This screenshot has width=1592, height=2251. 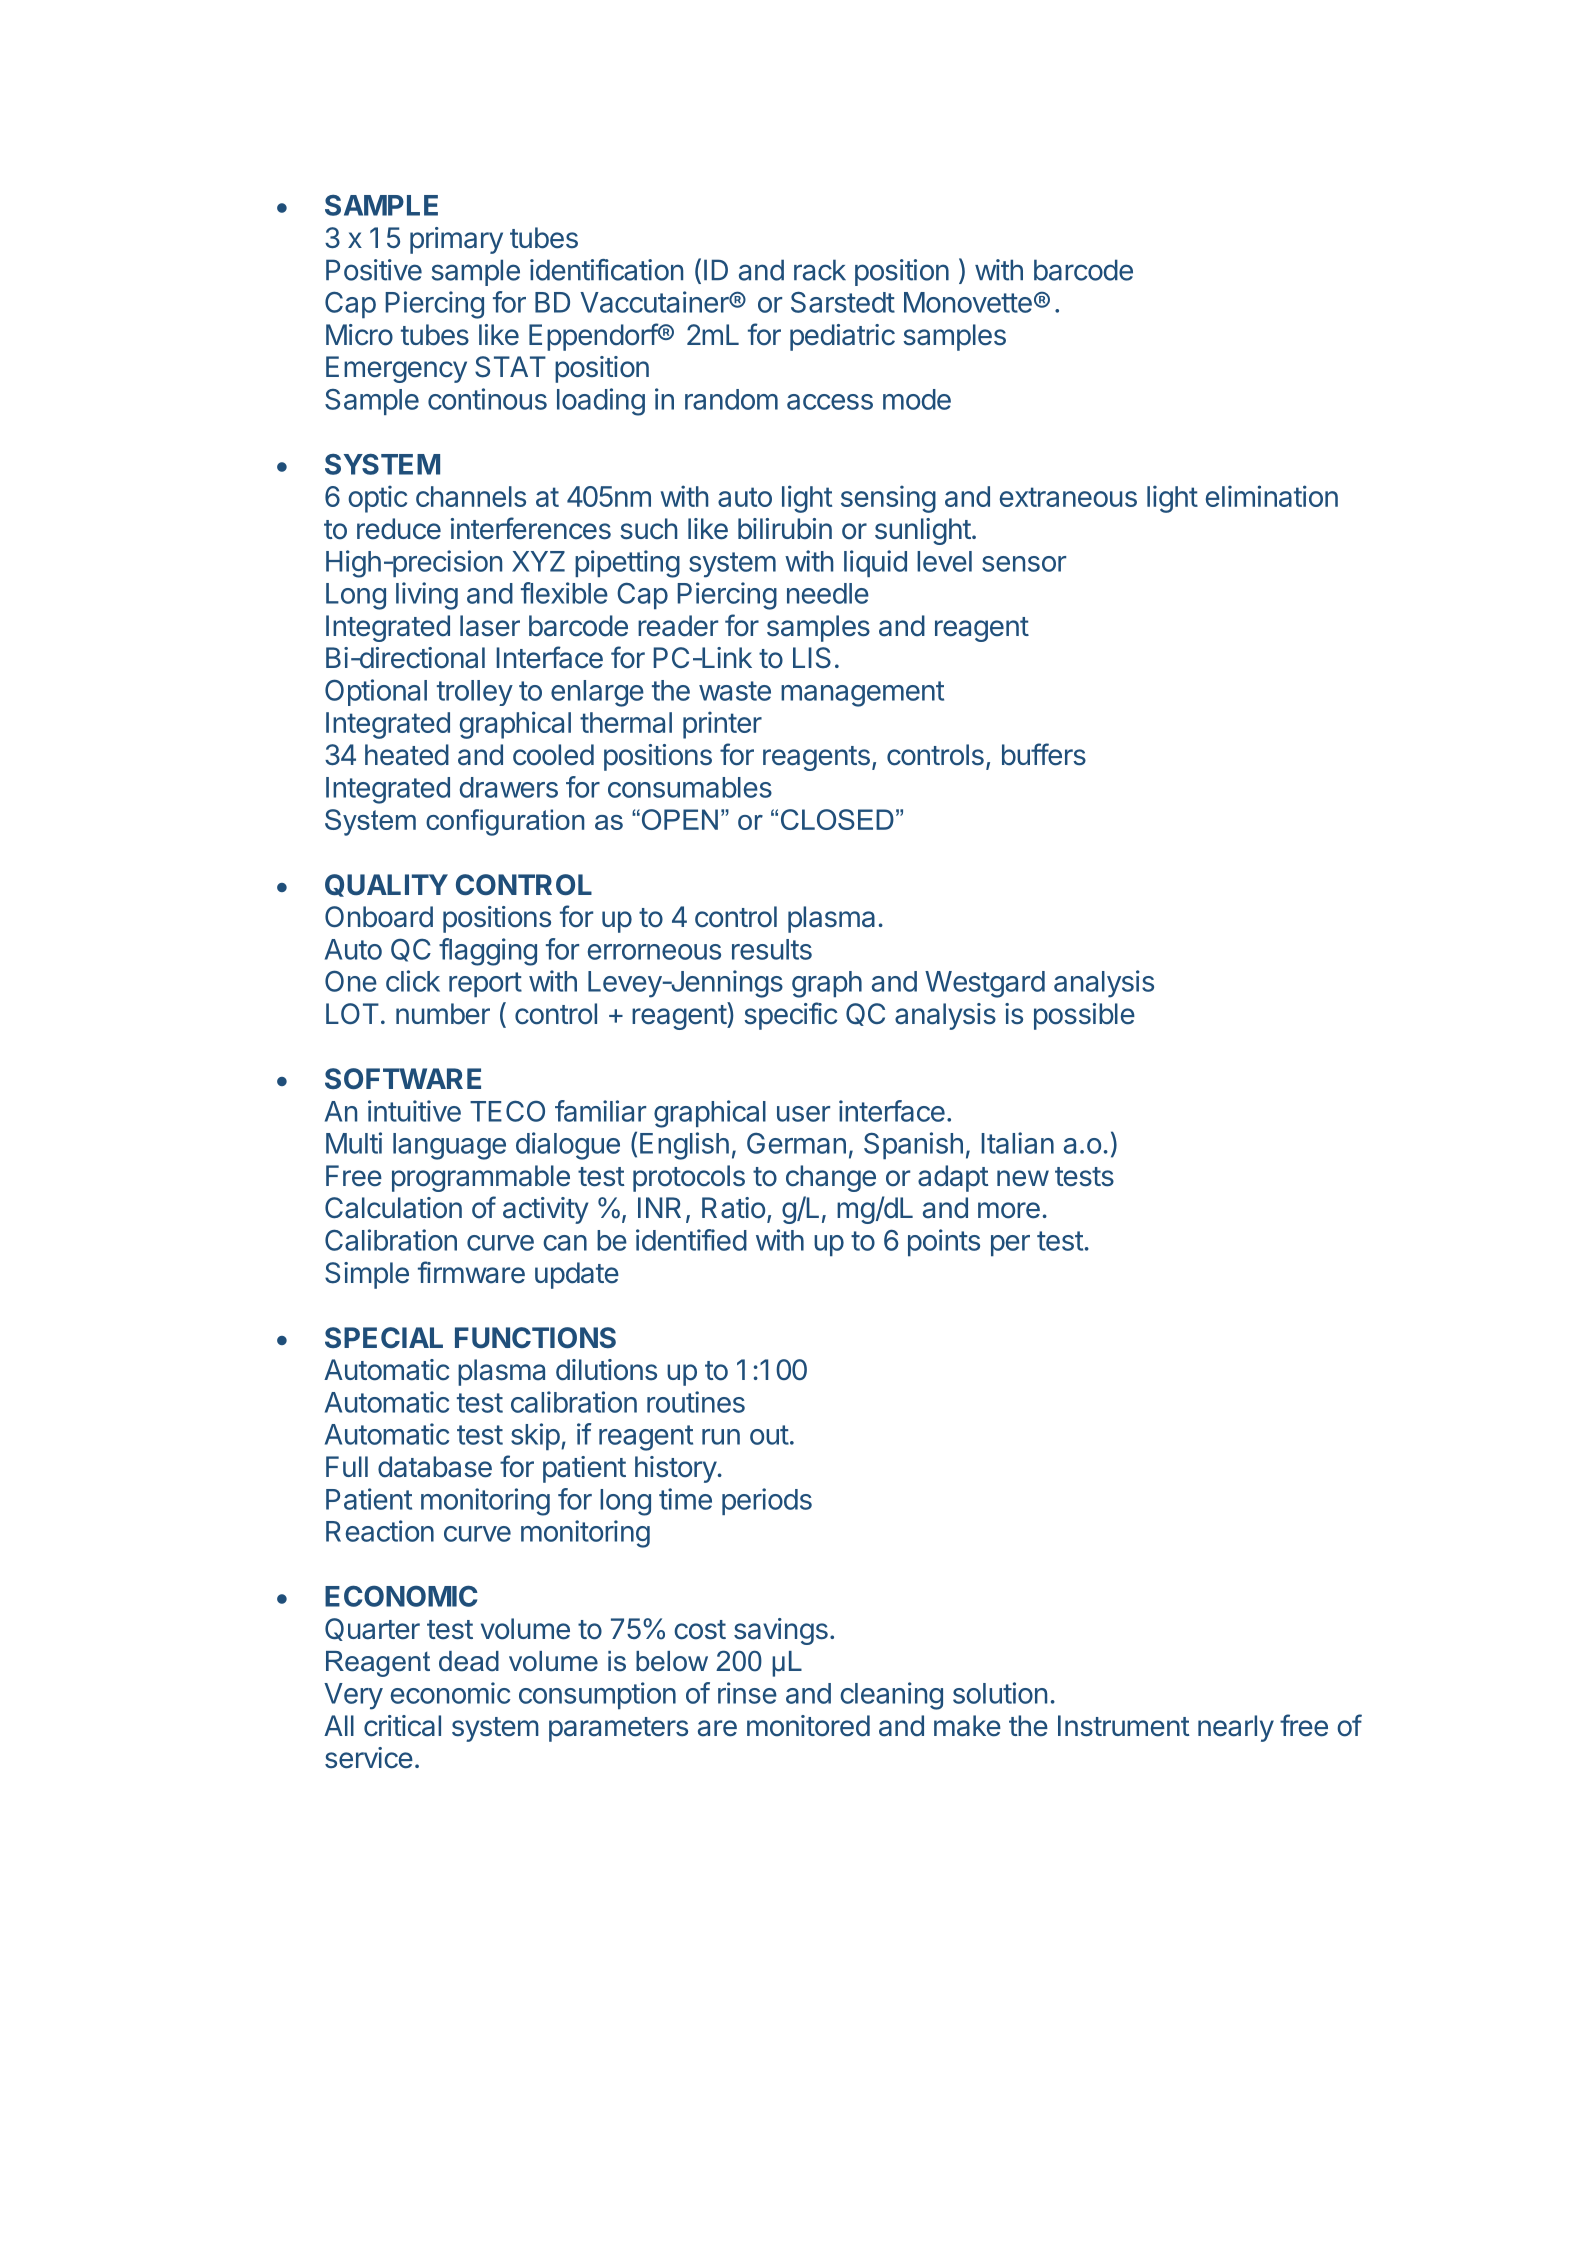 I want to click on specific, so click(x=790, y=1016).
